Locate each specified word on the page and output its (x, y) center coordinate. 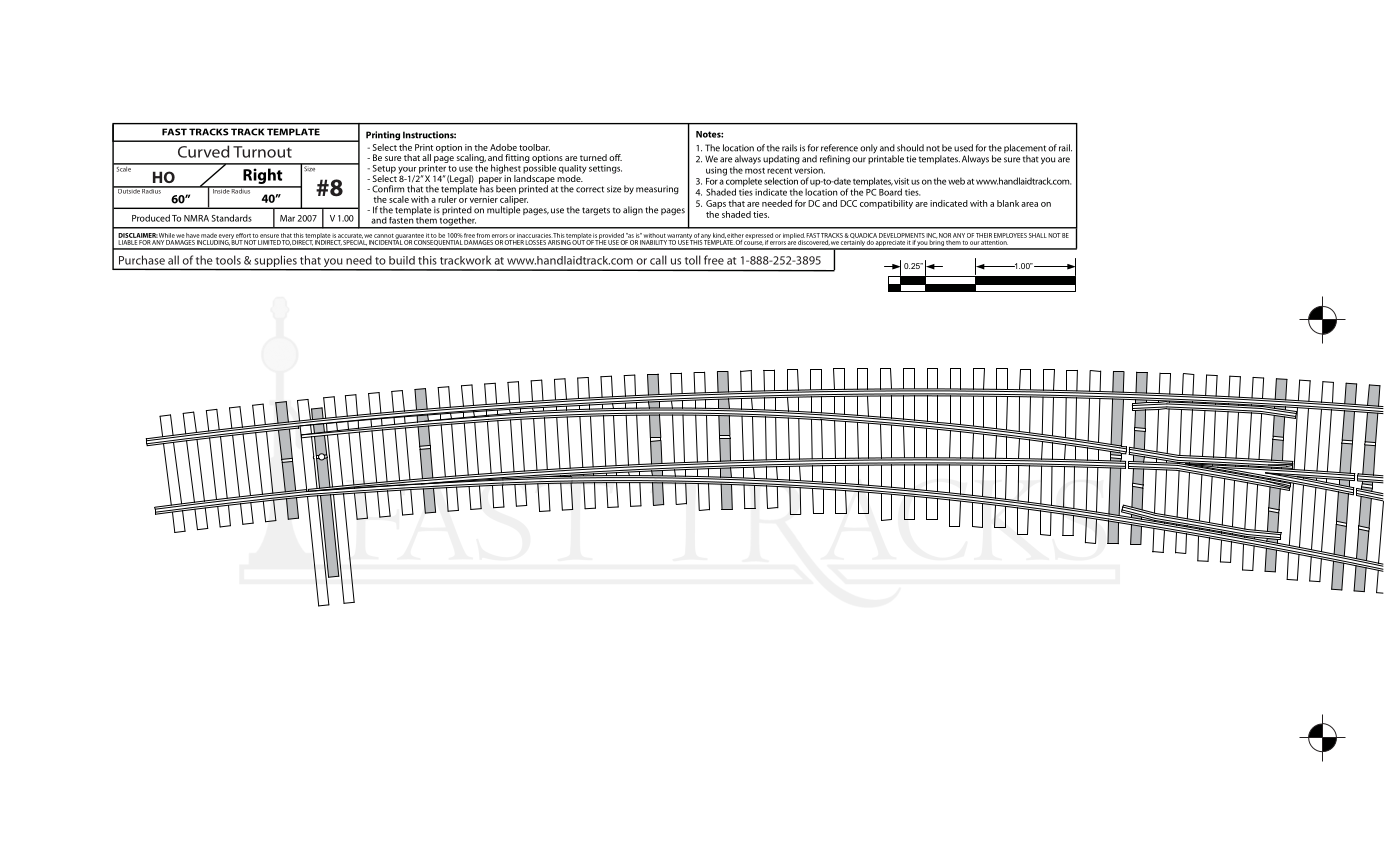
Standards (232, 218)
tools (228, 260)
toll (693, 260)
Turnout (262, 152)
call (658, 260)
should (910, 148)
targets (596, 211)
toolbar (534, 147)
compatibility (886, 204)
